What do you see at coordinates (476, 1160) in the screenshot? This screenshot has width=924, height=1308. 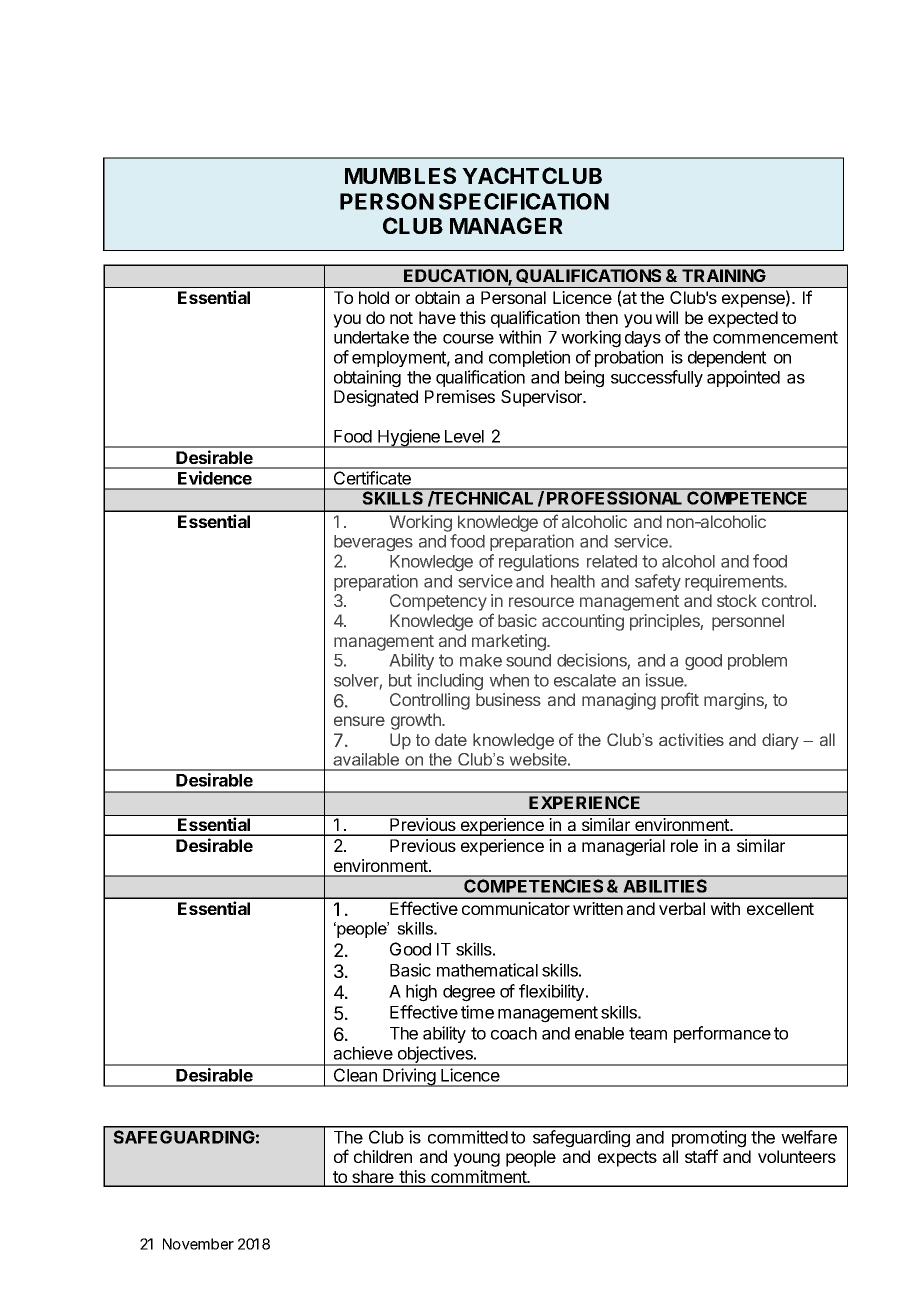 I see `young` at bounding box center [476, 1160].
